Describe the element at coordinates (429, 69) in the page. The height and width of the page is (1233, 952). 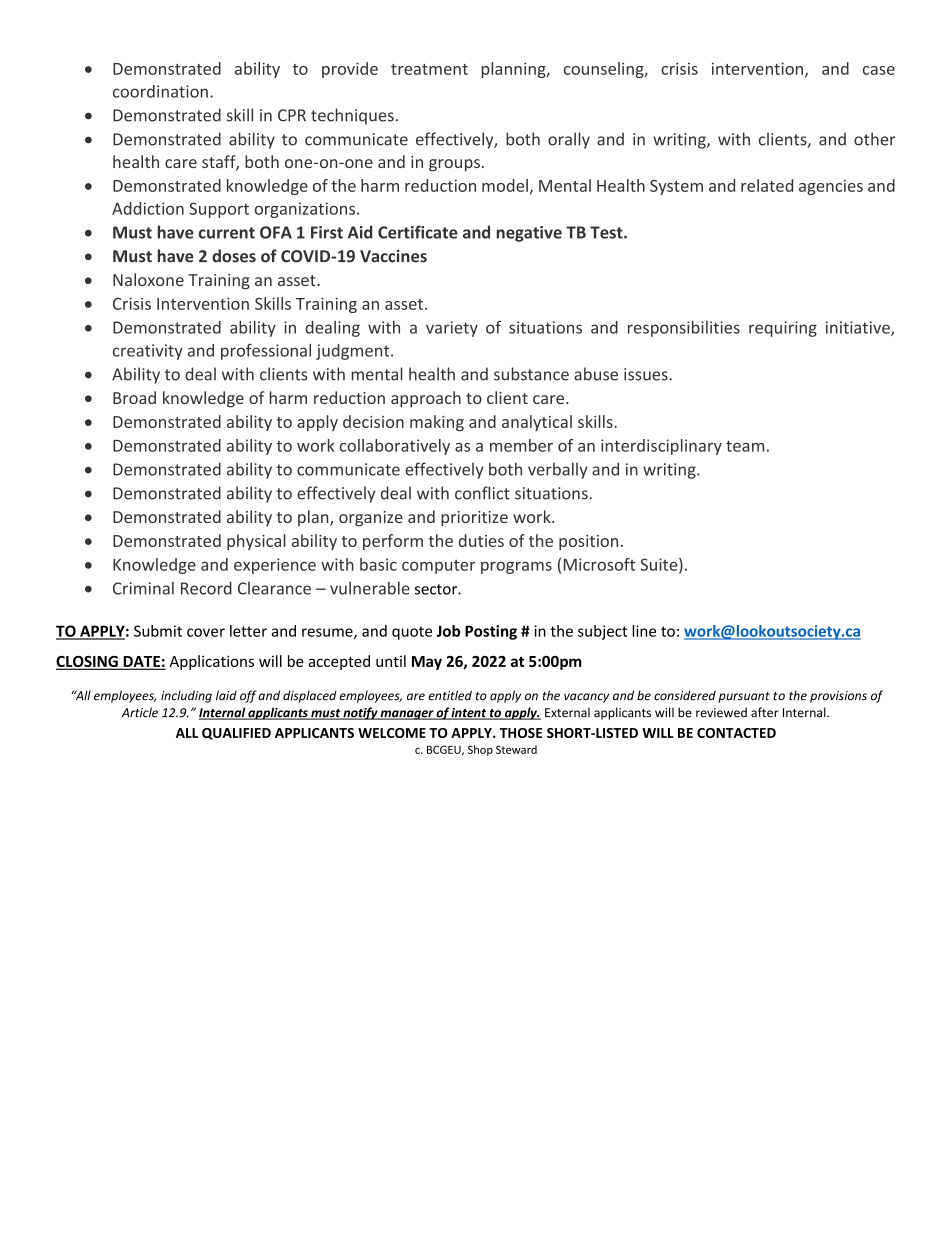
I see `treatment` at that location.
